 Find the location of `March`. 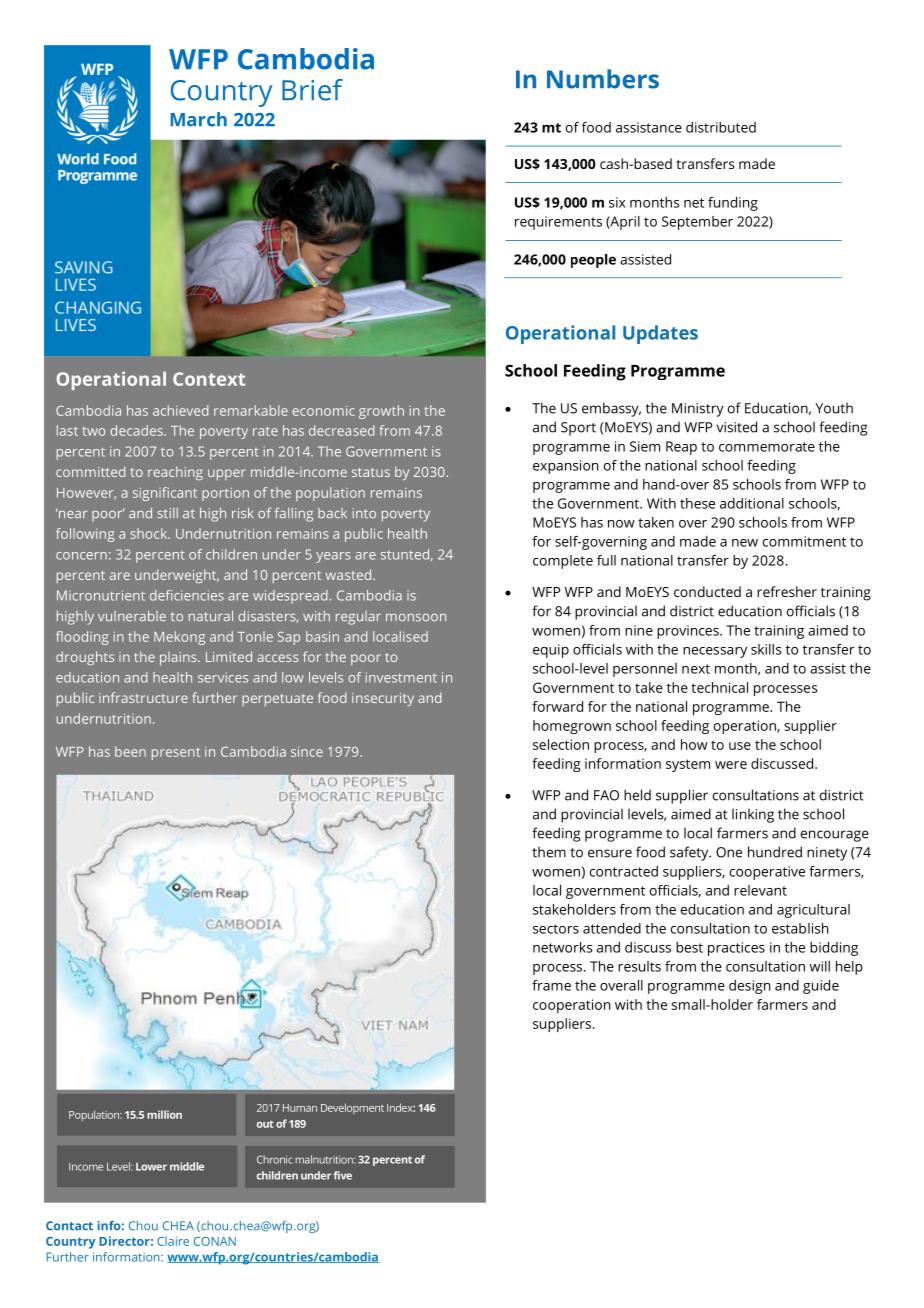

March is located at coordinates (198, 119).
